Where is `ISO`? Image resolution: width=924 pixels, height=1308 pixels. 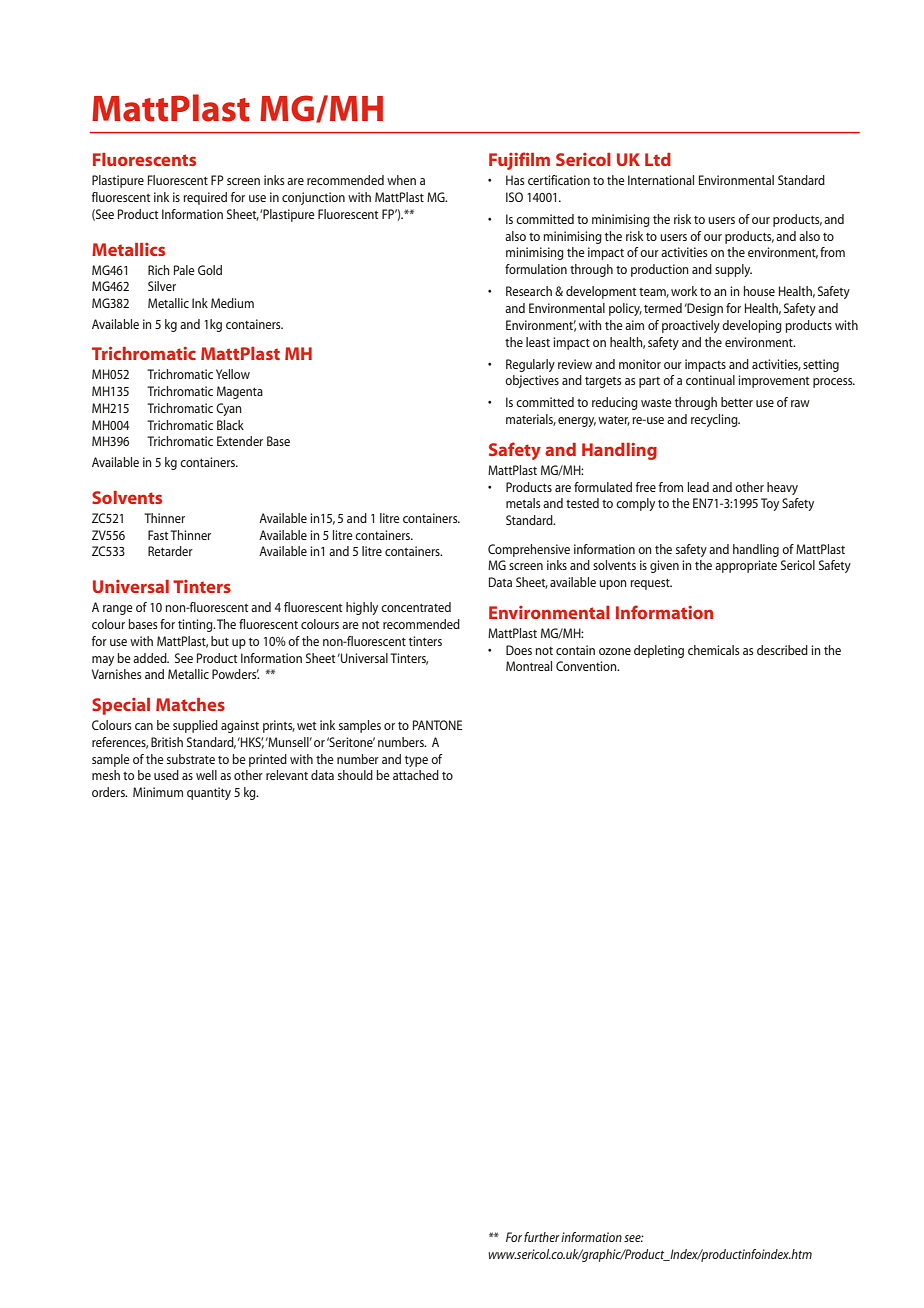 ISO is located at coordinates (514, 197).
